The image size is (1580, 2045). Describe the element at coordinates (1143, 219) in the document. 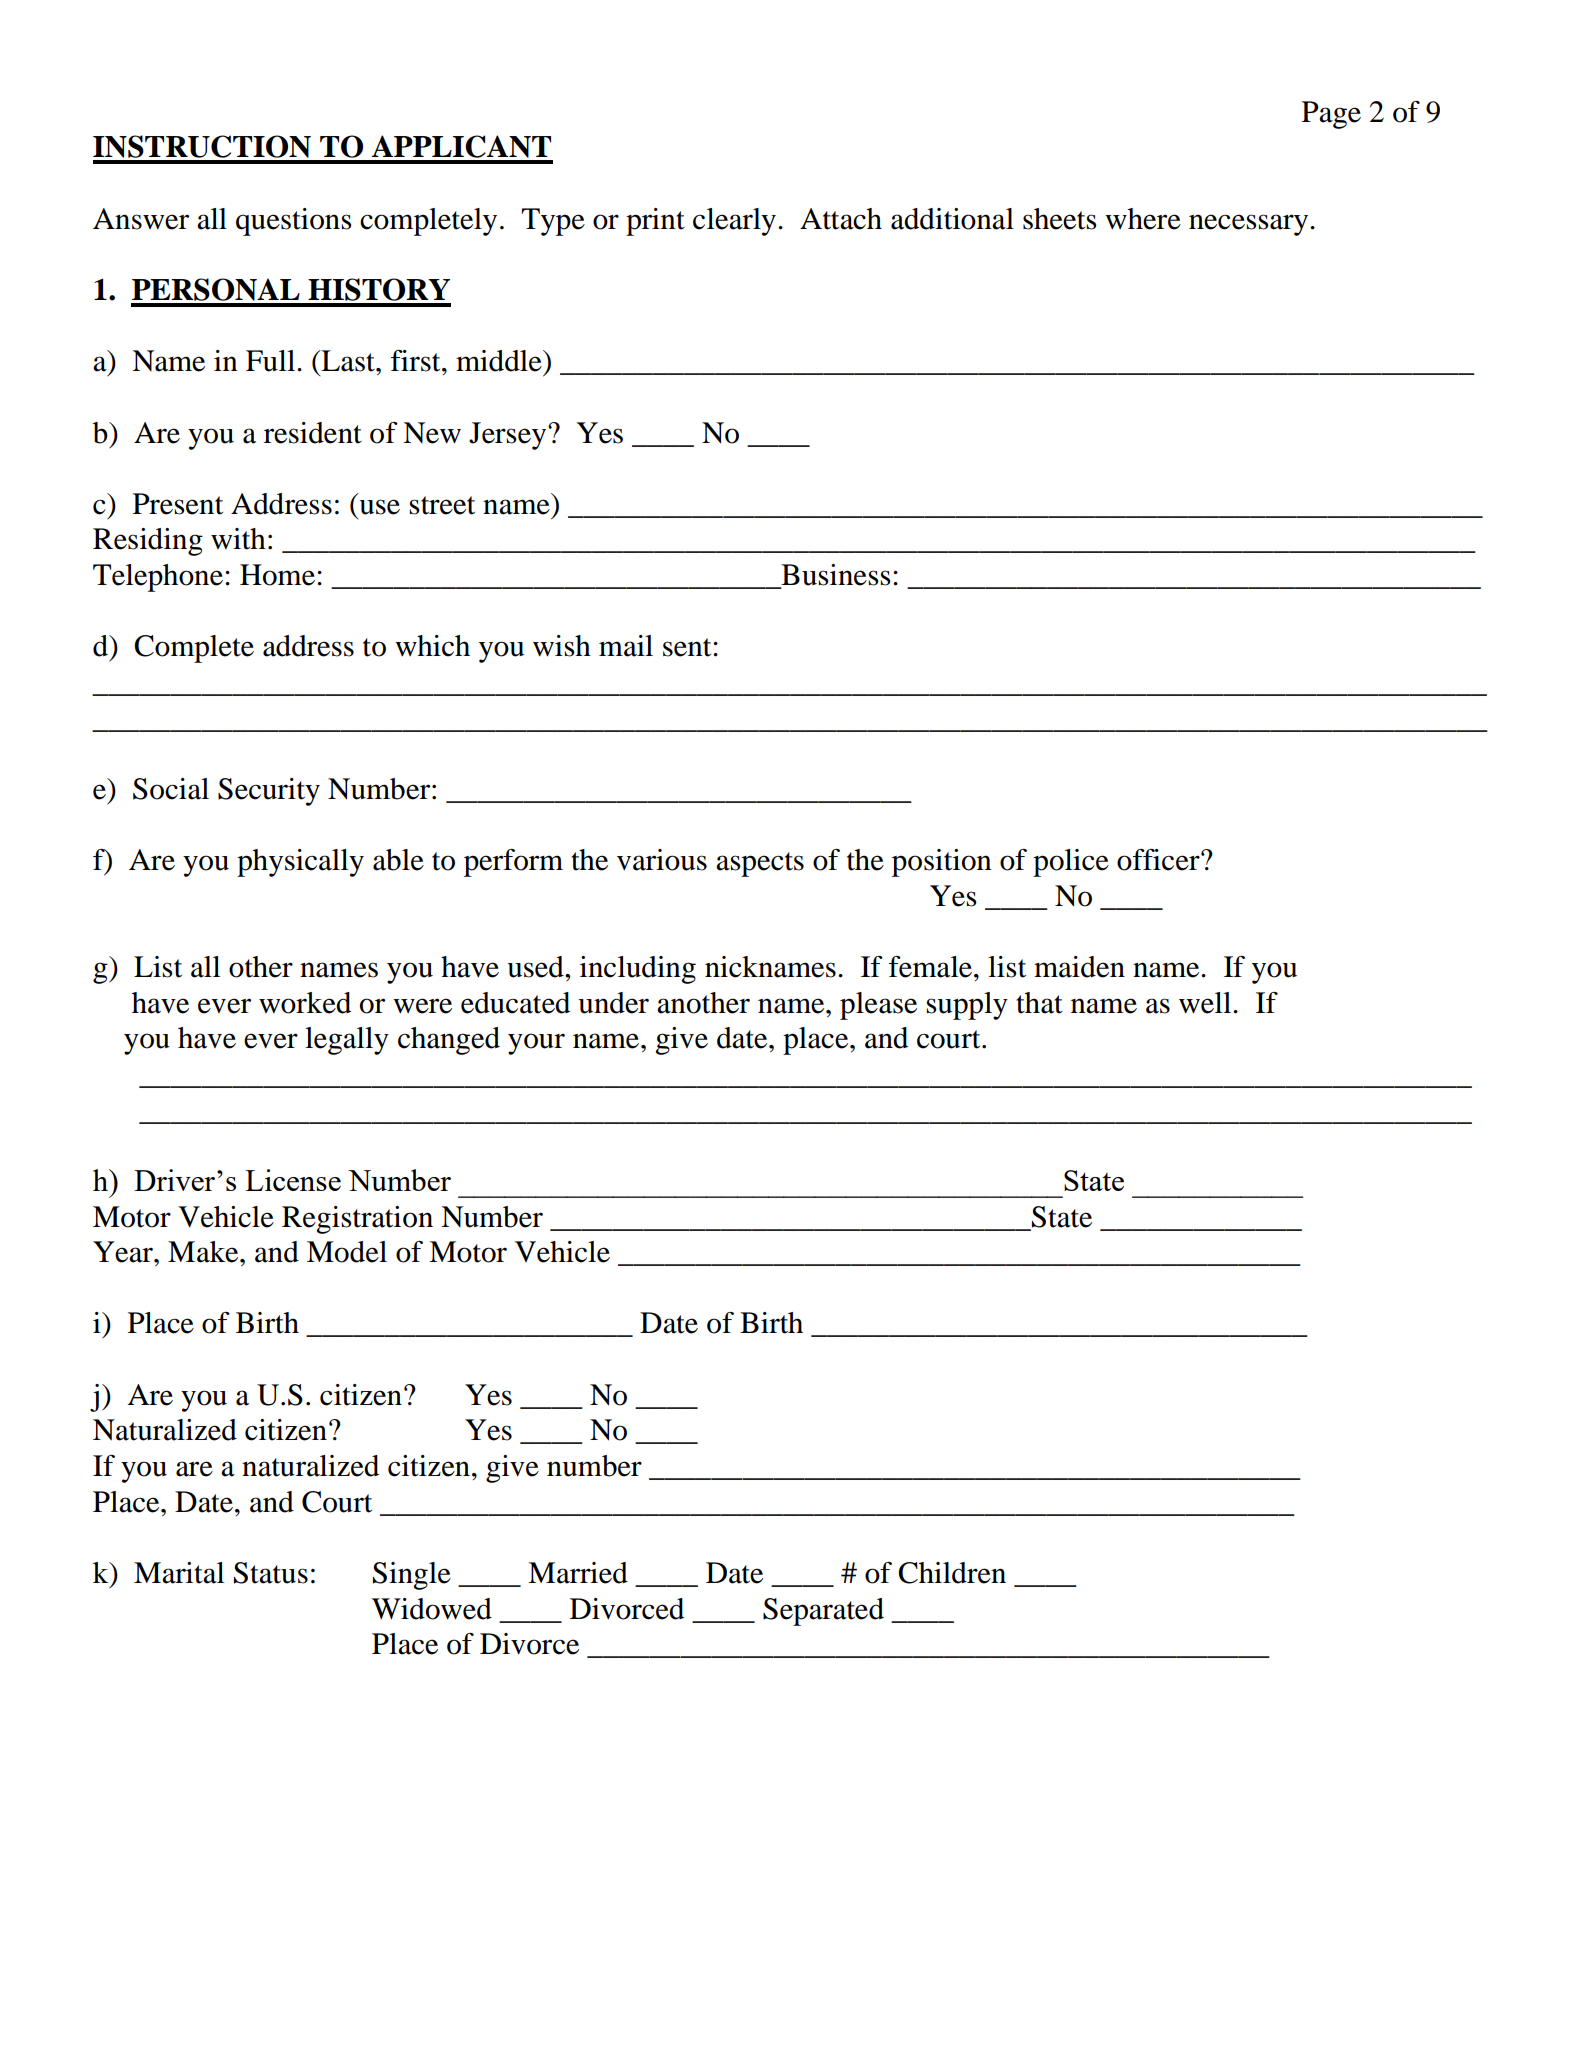

I see `where` at that location.
